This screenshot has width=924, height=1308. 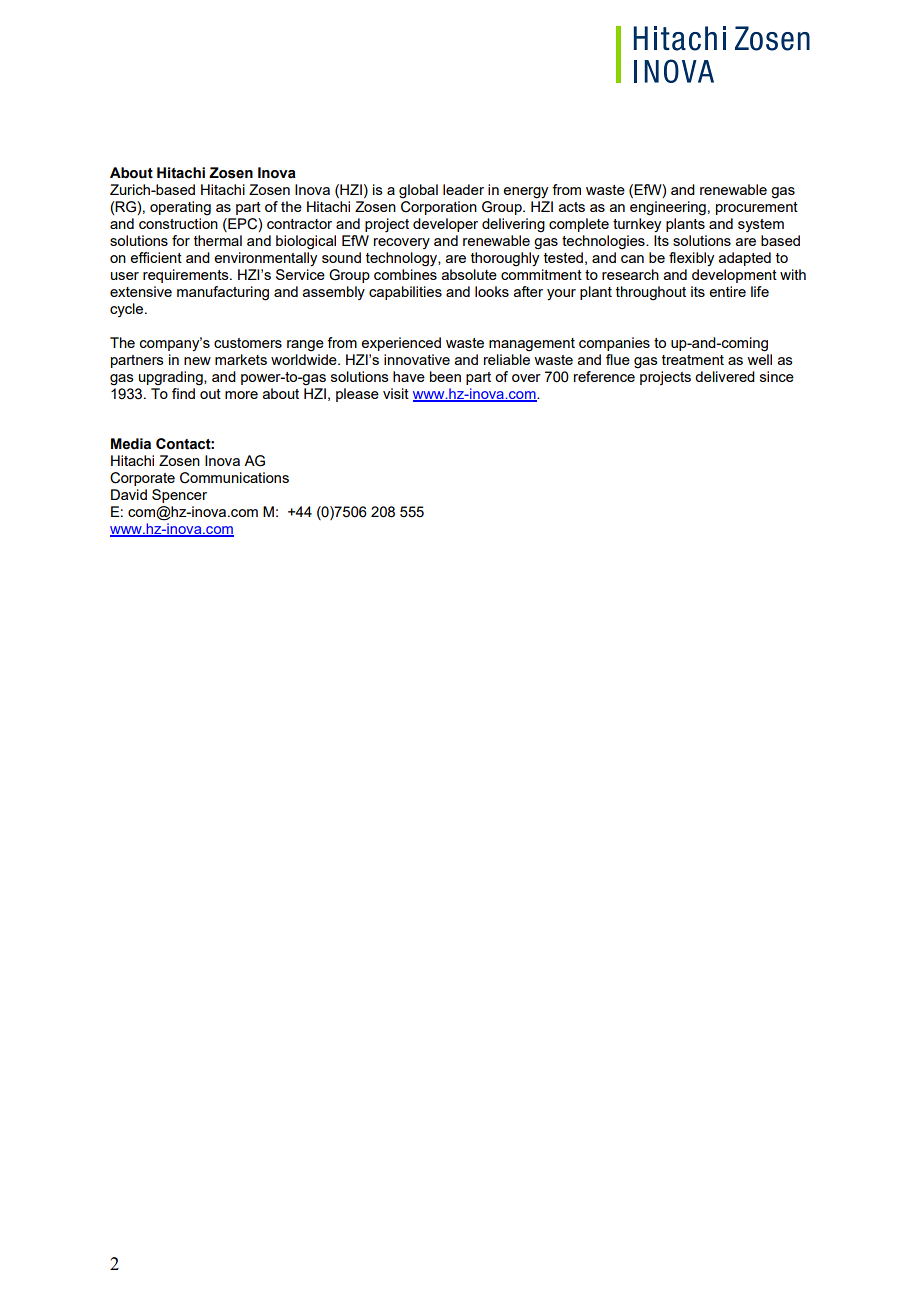 I want to click on been, so click(x=445, y=376).
